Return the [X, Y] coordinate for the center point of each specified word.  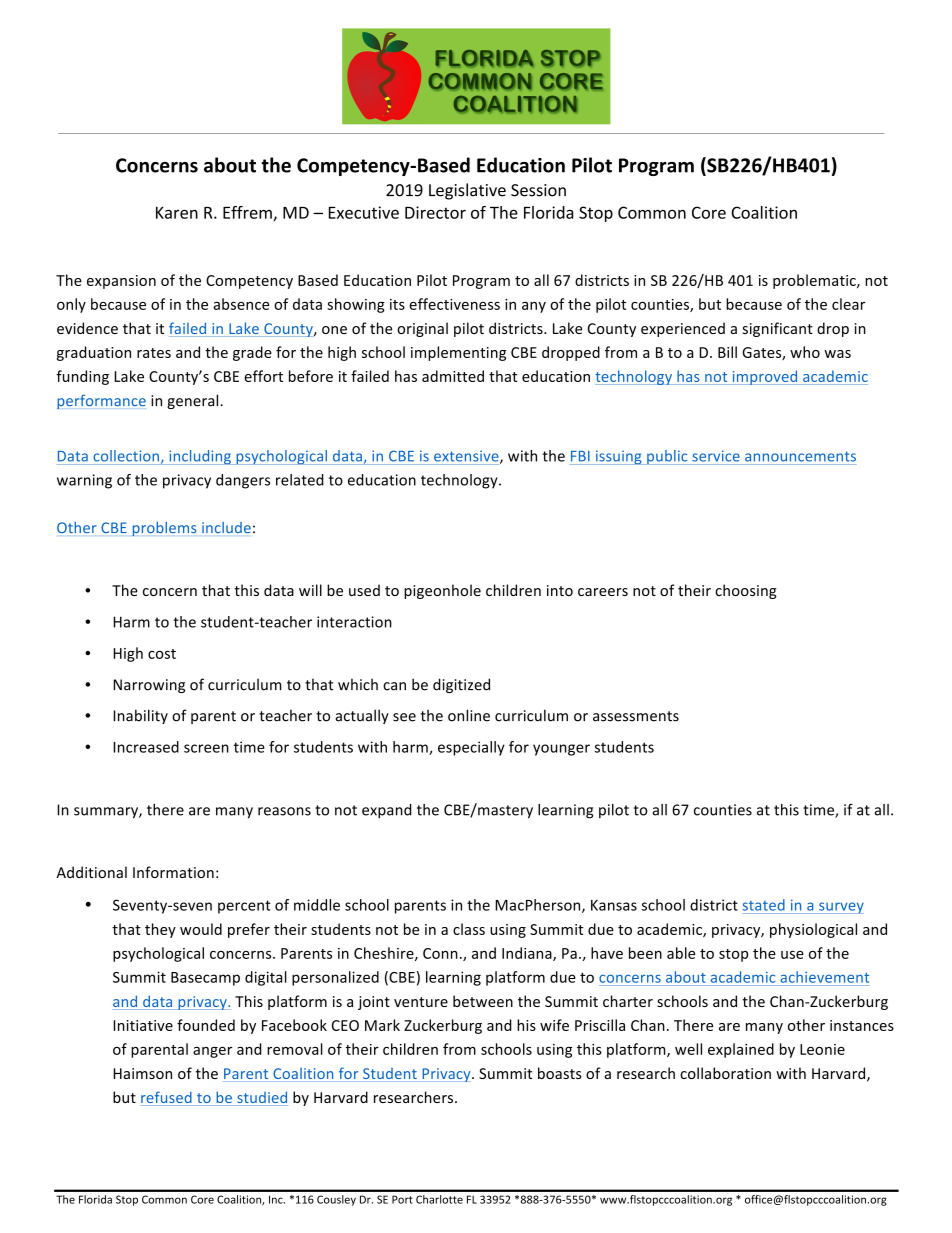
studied [261, 1098]
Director [435, 212]
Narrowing [149, 686]
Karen [177, 212]
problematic [815, 281]
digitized [461, 685]
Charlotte [439, 1199]
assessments [636, 716]
